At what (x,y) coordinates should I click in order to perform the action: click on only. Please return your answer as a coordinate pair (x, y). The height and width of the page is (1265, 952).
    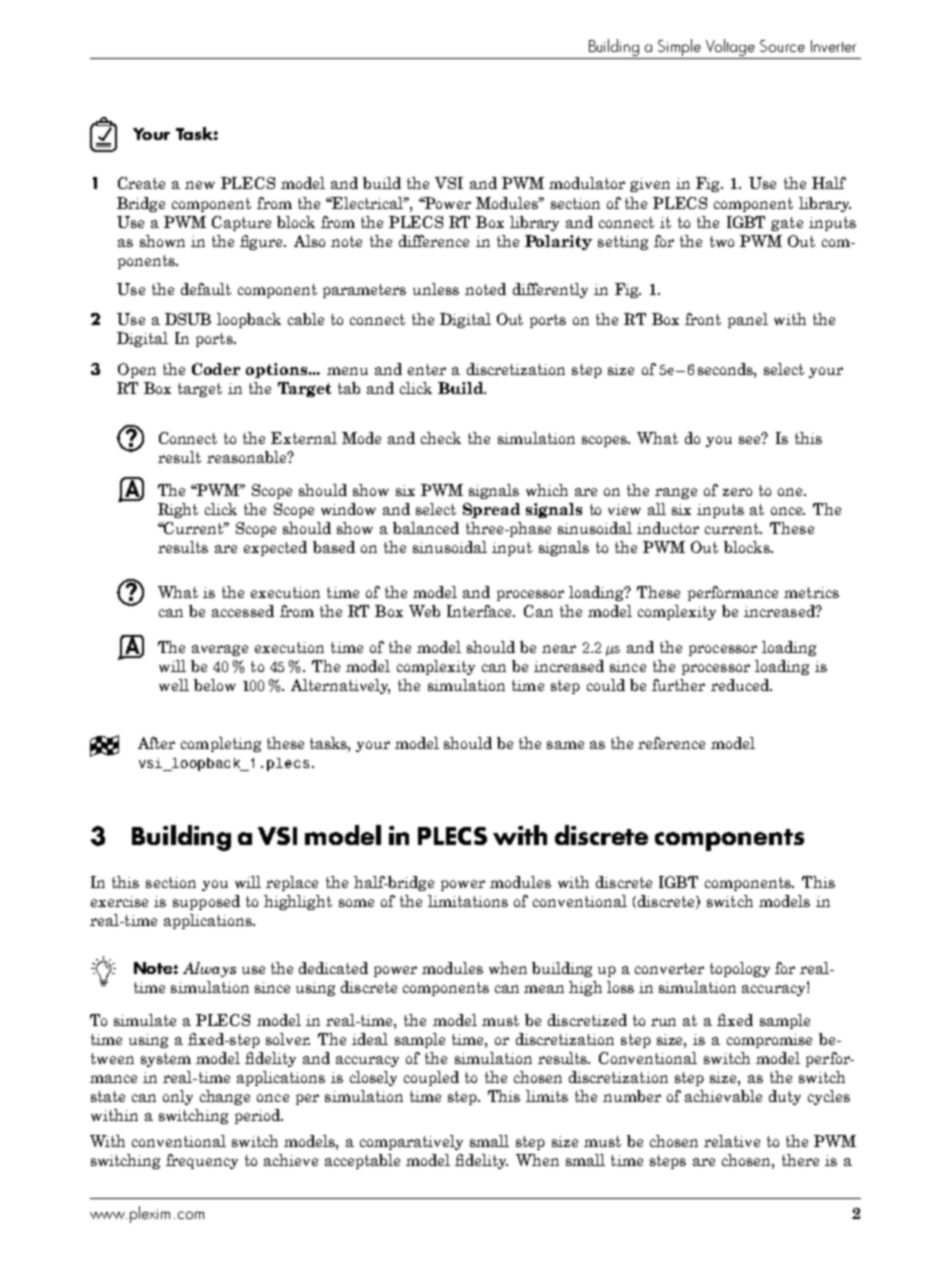
    Looking at the image, I should click on (178, 1097).
